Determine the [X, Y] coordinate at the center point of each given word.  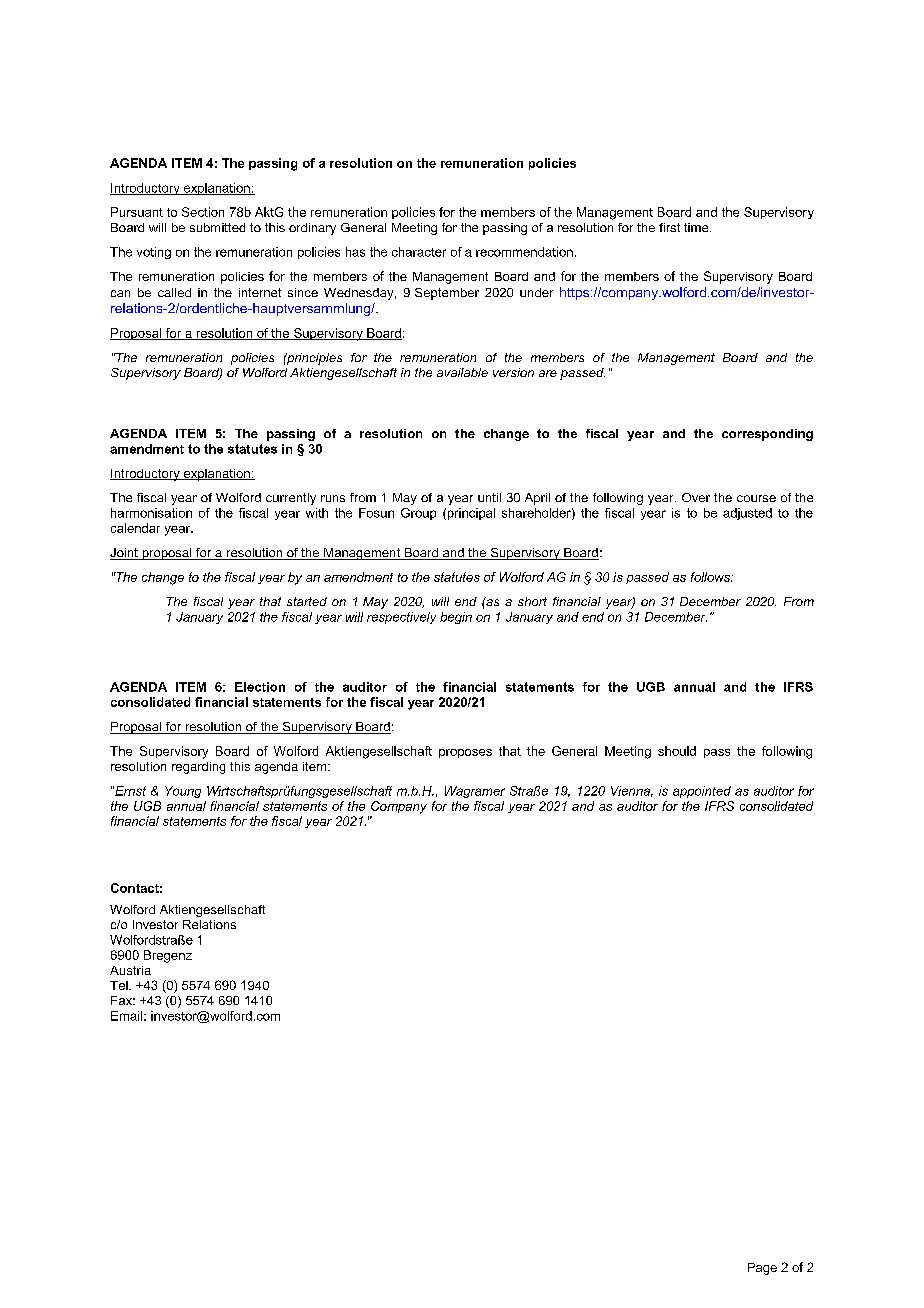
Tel [120, 985]
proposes [465, 753]
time [697, 227]
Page [762, 1269]
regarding [198, 768]
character [419, 252]
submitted [217, 227]
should [677, 751]
